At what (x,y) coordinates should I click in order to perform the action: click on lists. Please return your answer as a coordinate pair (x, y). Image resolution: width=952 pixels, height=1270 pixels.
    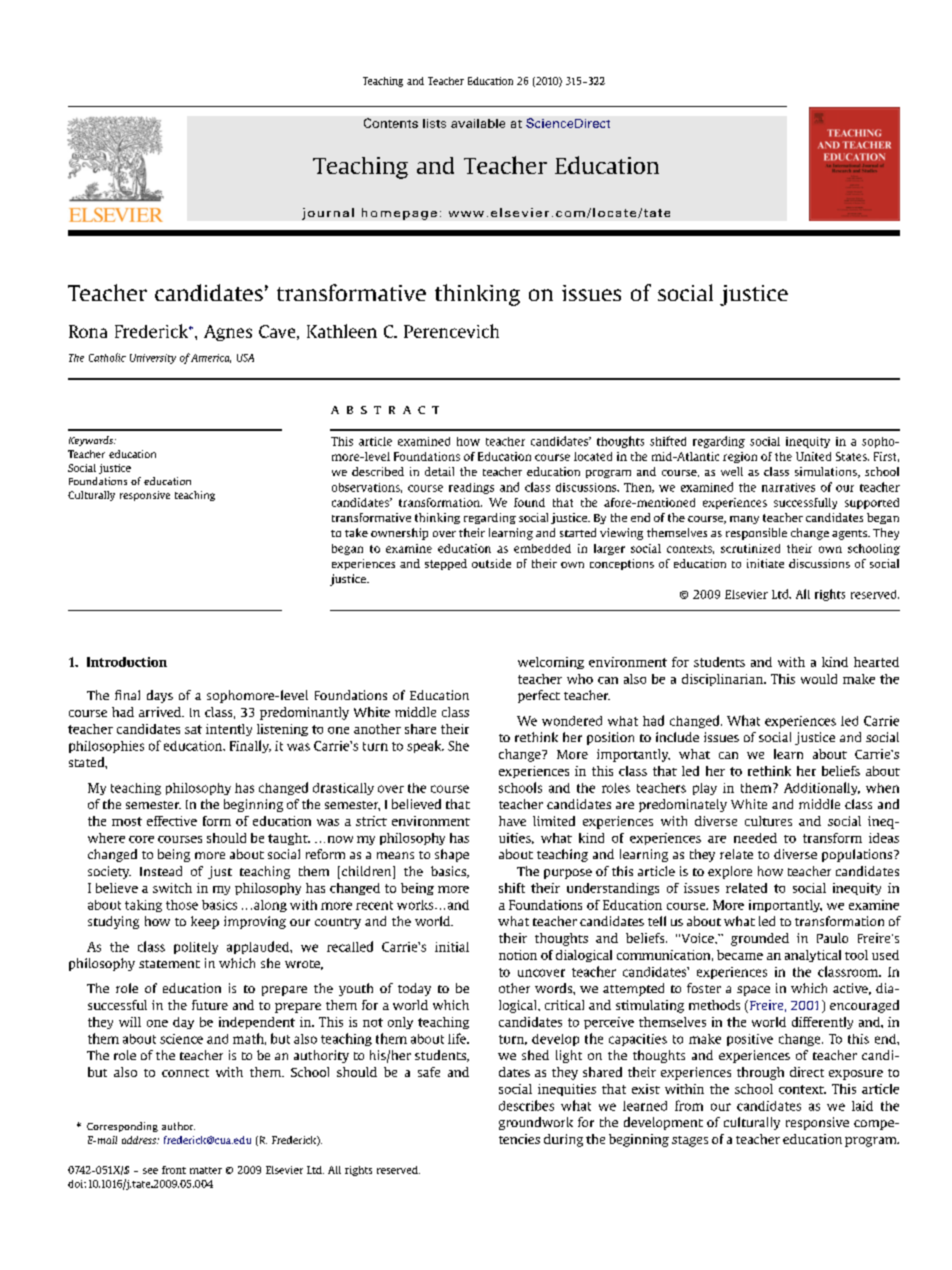
    Looking at the image, I should click on (434, 123).
